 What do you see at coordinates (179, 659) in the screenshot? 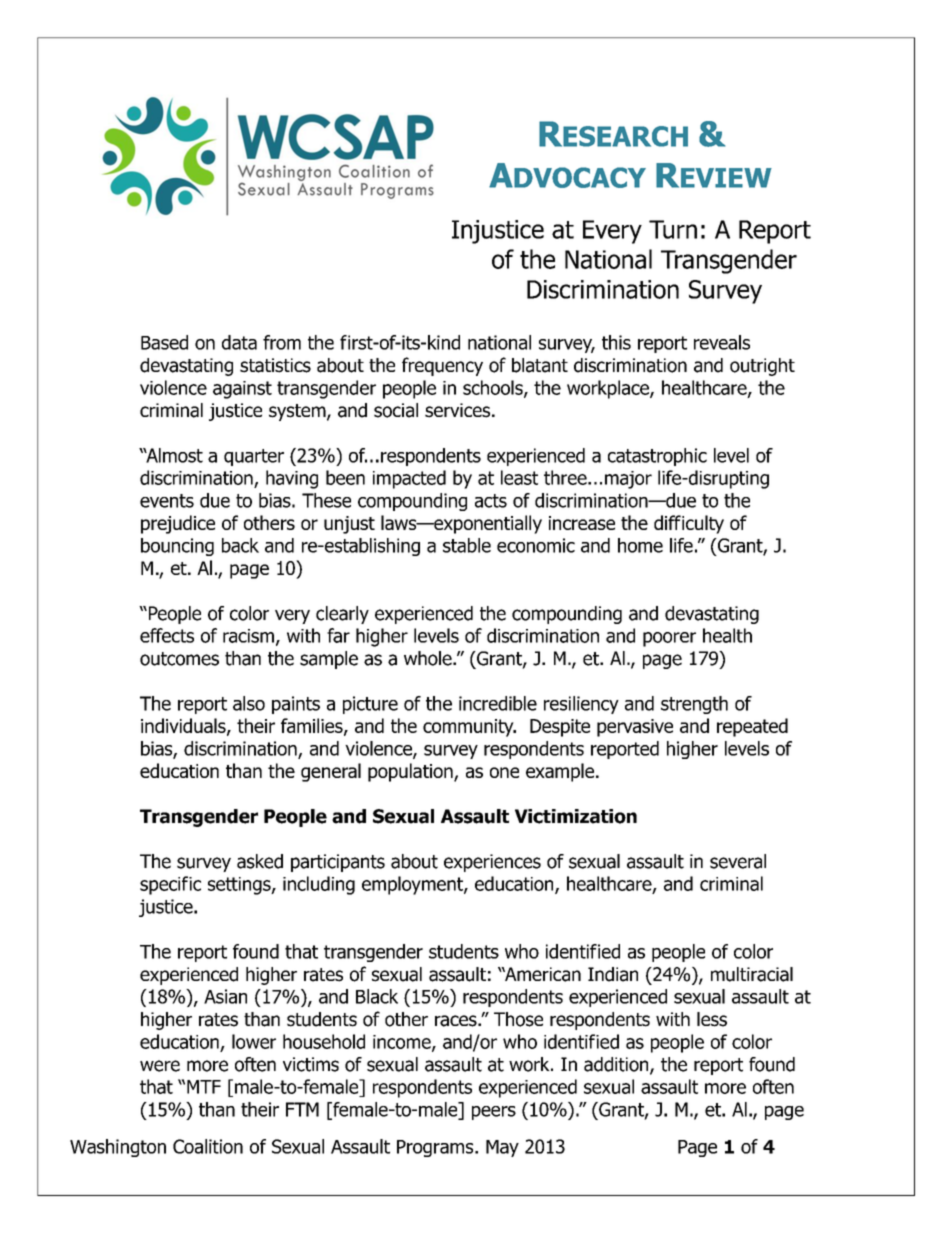
I see `outcomes` at bounding box center [179, 659].
